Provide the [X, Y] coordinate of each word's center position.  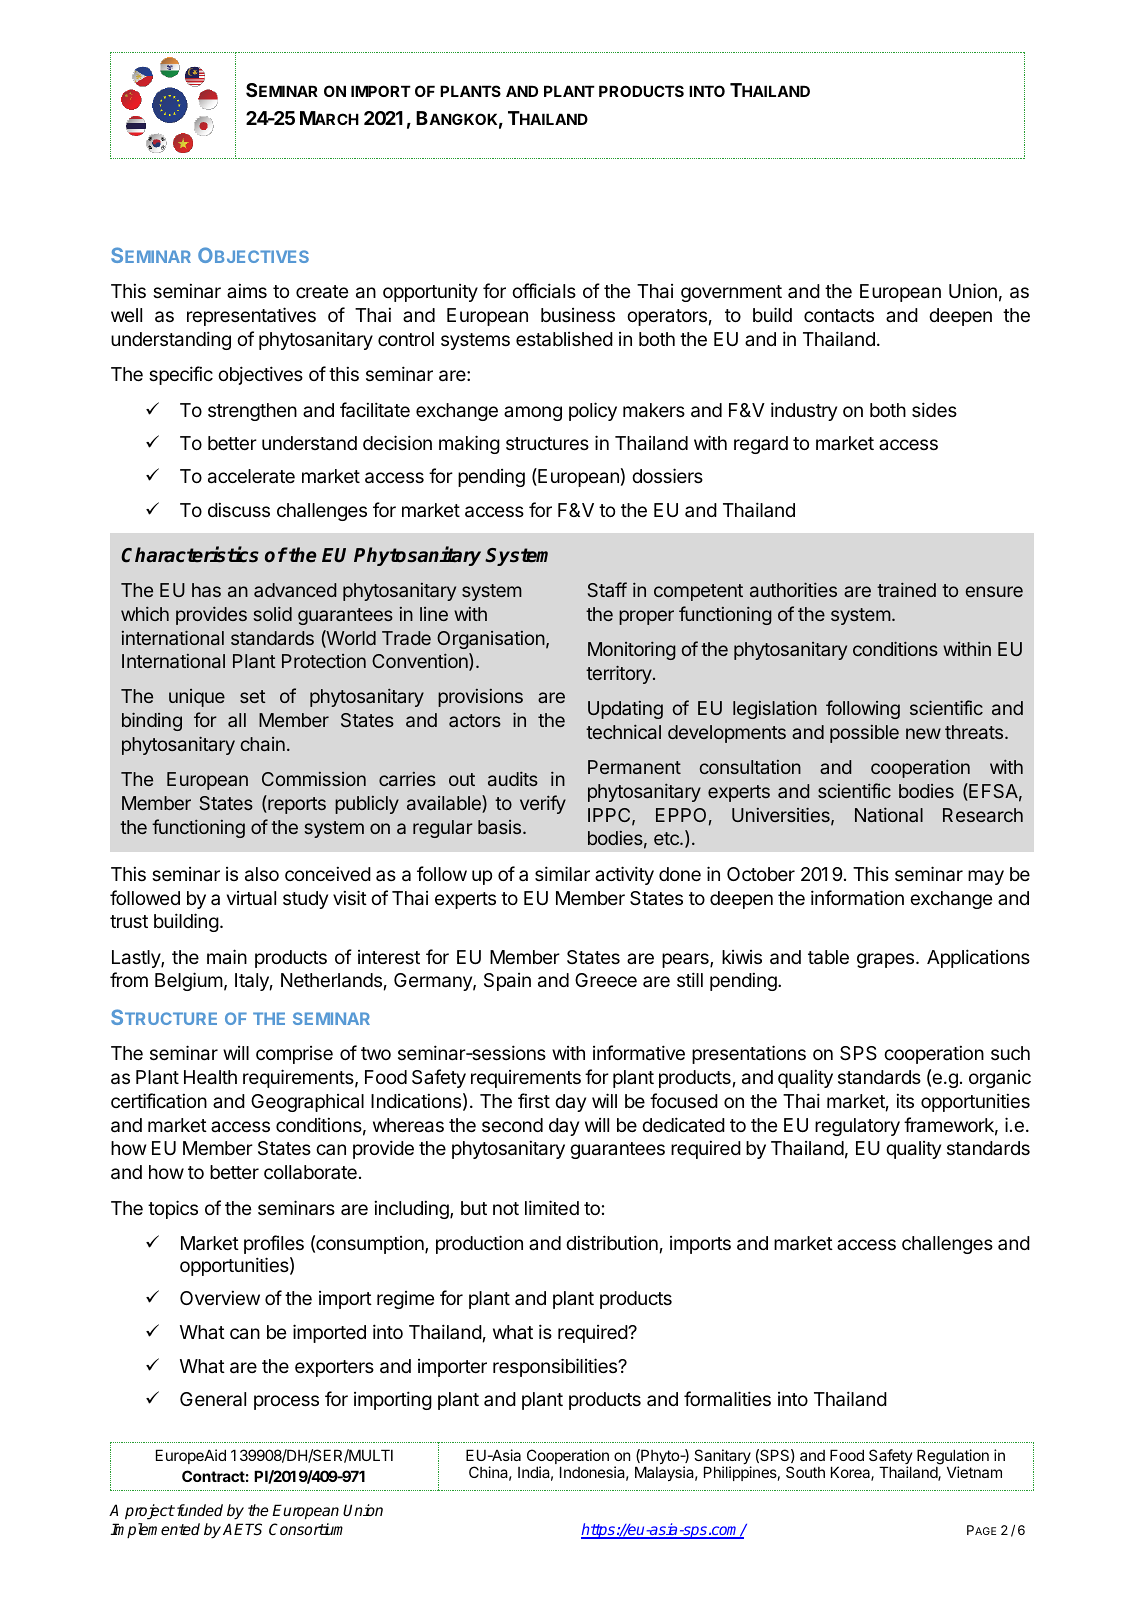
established [564, 339]
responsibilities [556, 1367]
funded [198, 1510]
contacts [839, 315]
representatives [251, 316]
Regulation [953, 1458]
